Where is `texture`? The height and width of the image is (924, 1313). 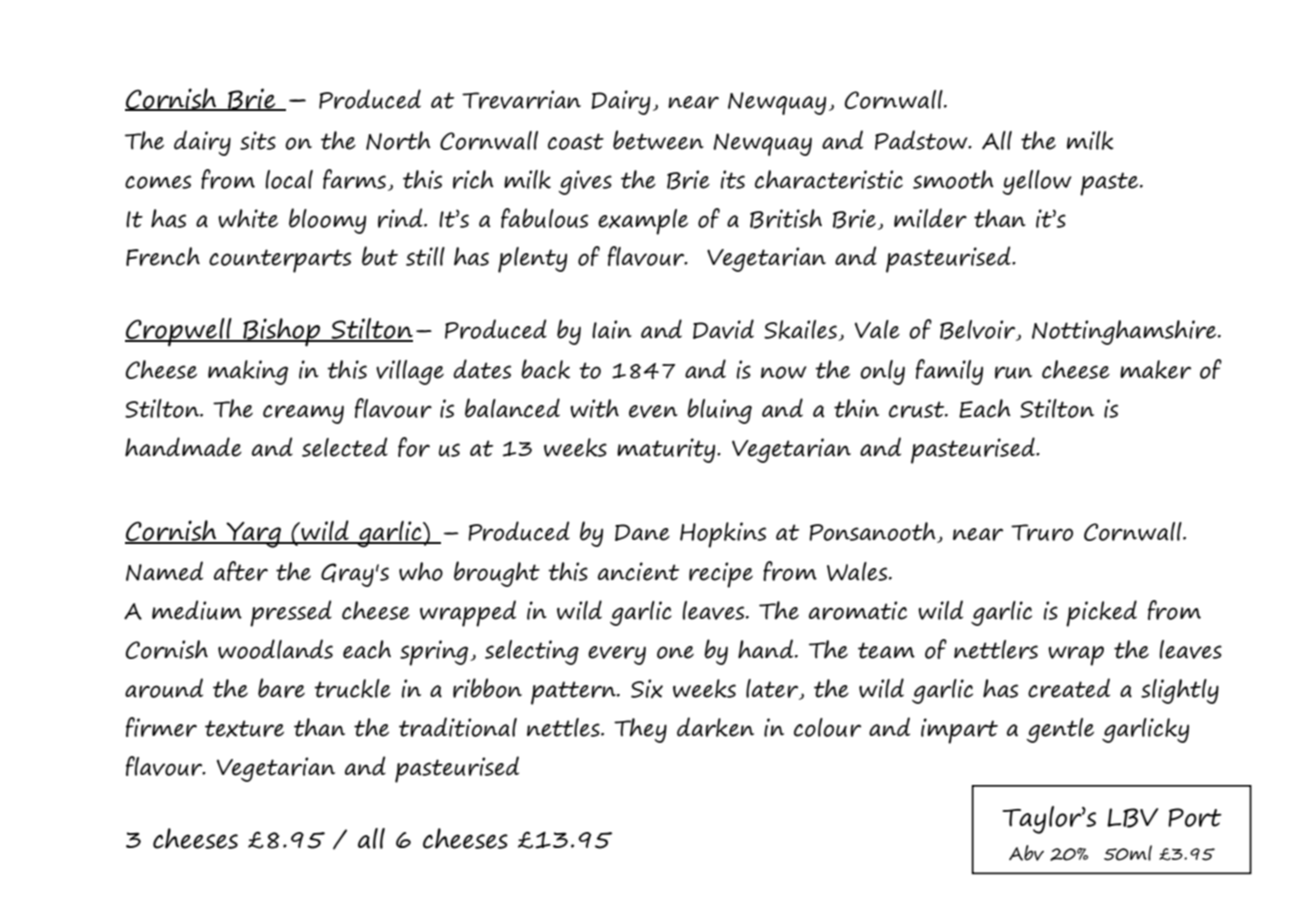
texture is located at coordinates (244, 729).
